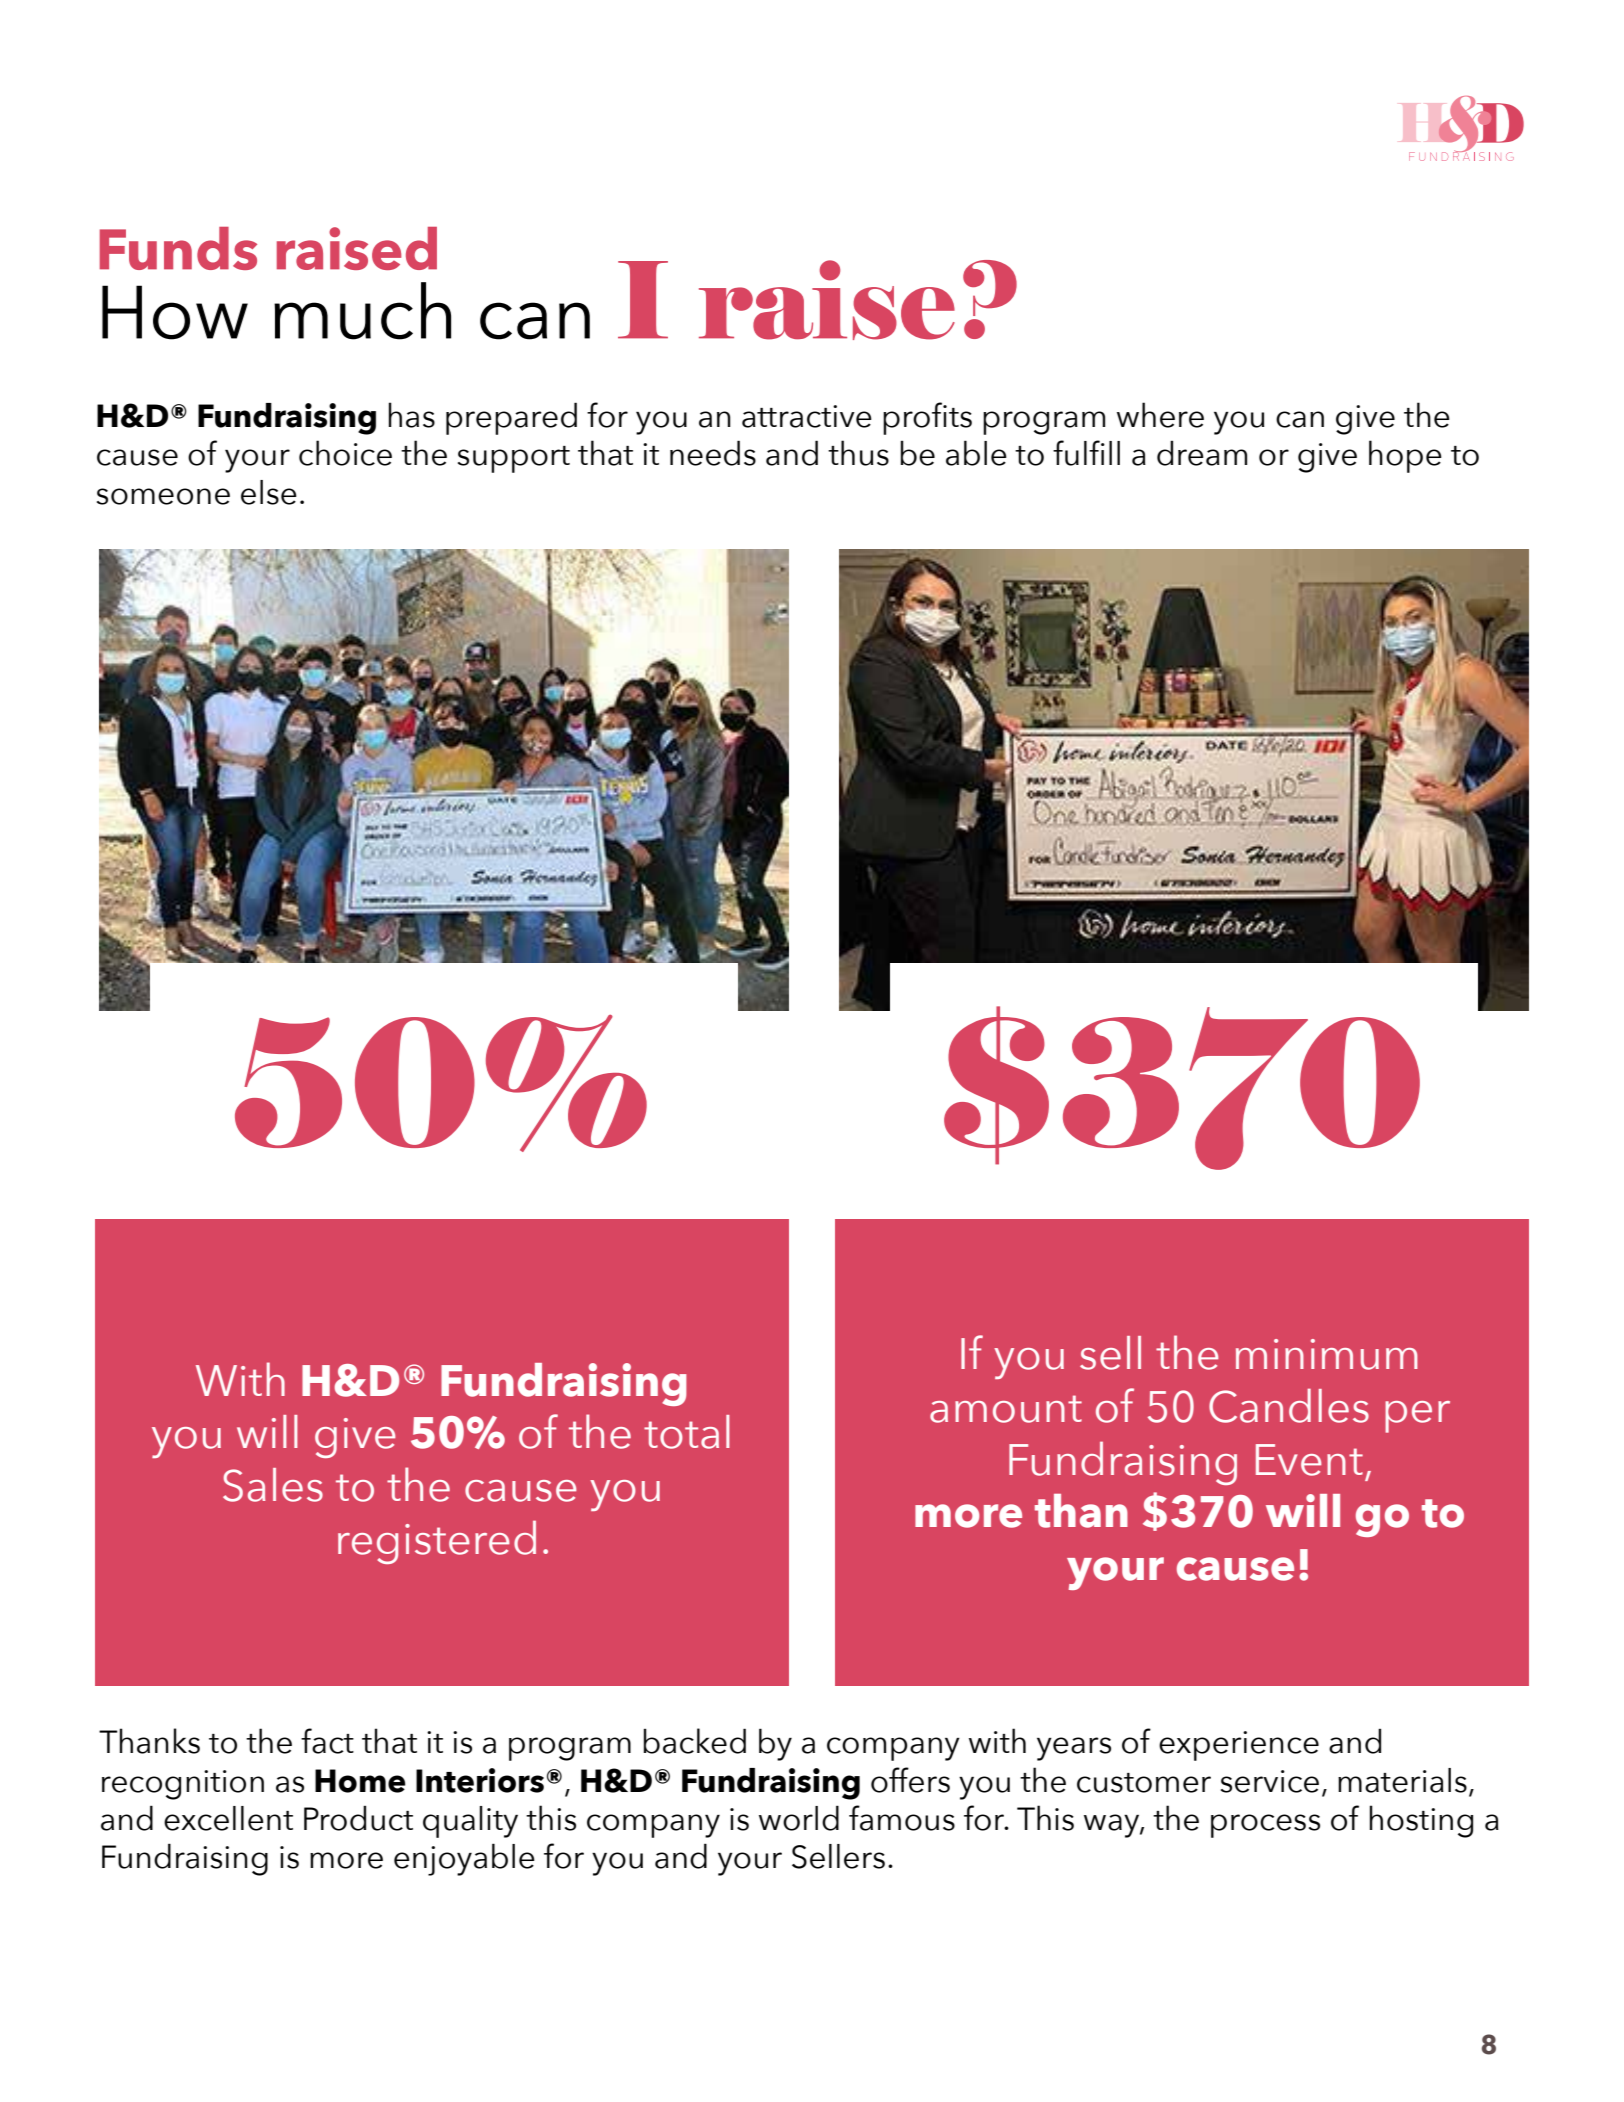 This image has width=1624, height=2102. Describe the element at coordinates (360, 1781) in the image. I see `Home` at that location.
